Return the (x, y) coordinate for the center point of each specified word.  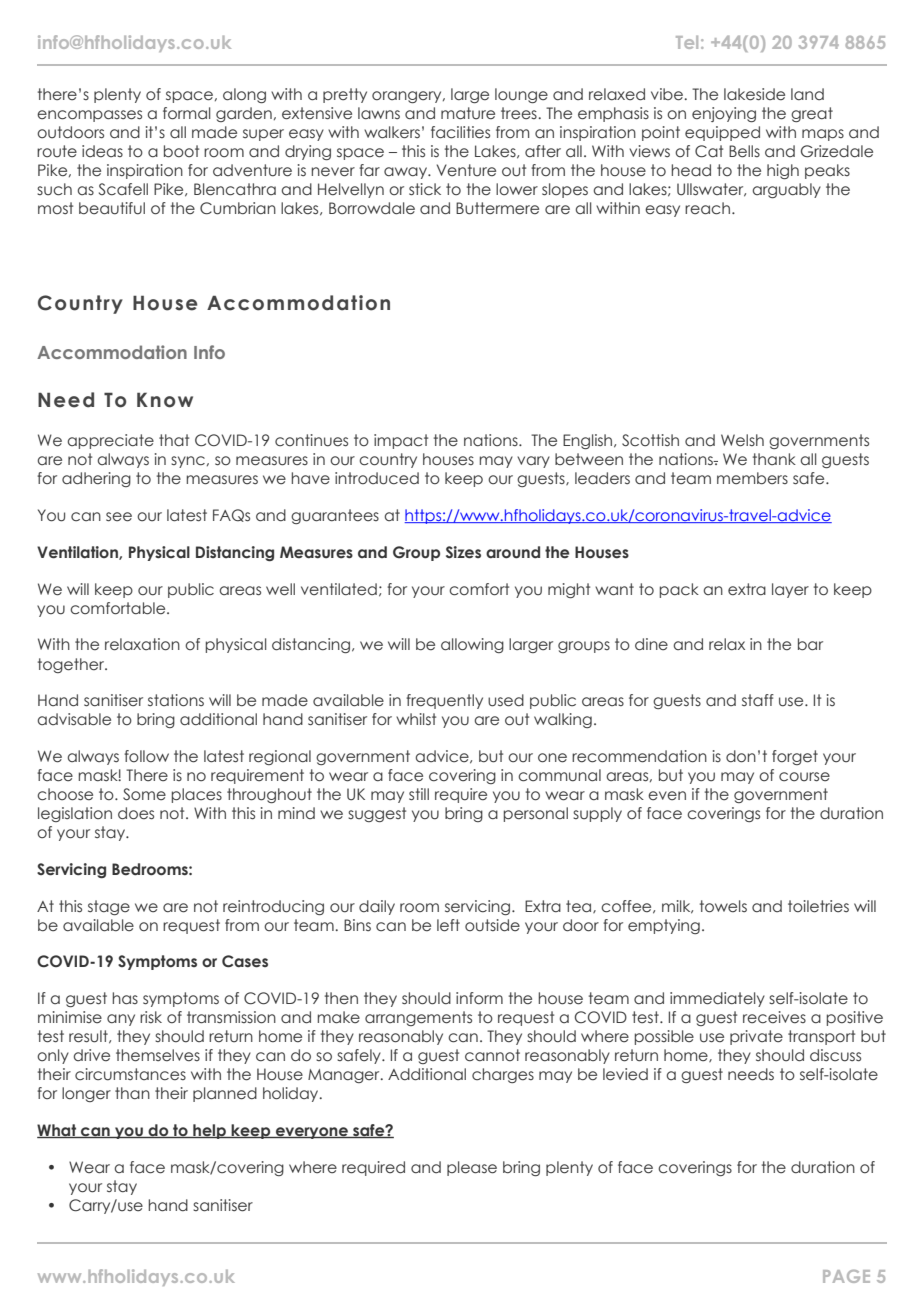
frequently (444, 701)
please (472, 1168)
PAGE (846, 1276)
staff (758, 700)
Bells (744, 151)
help (209, 1131)
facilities (460, 132)
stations (176, 700)
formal (186, 113)
